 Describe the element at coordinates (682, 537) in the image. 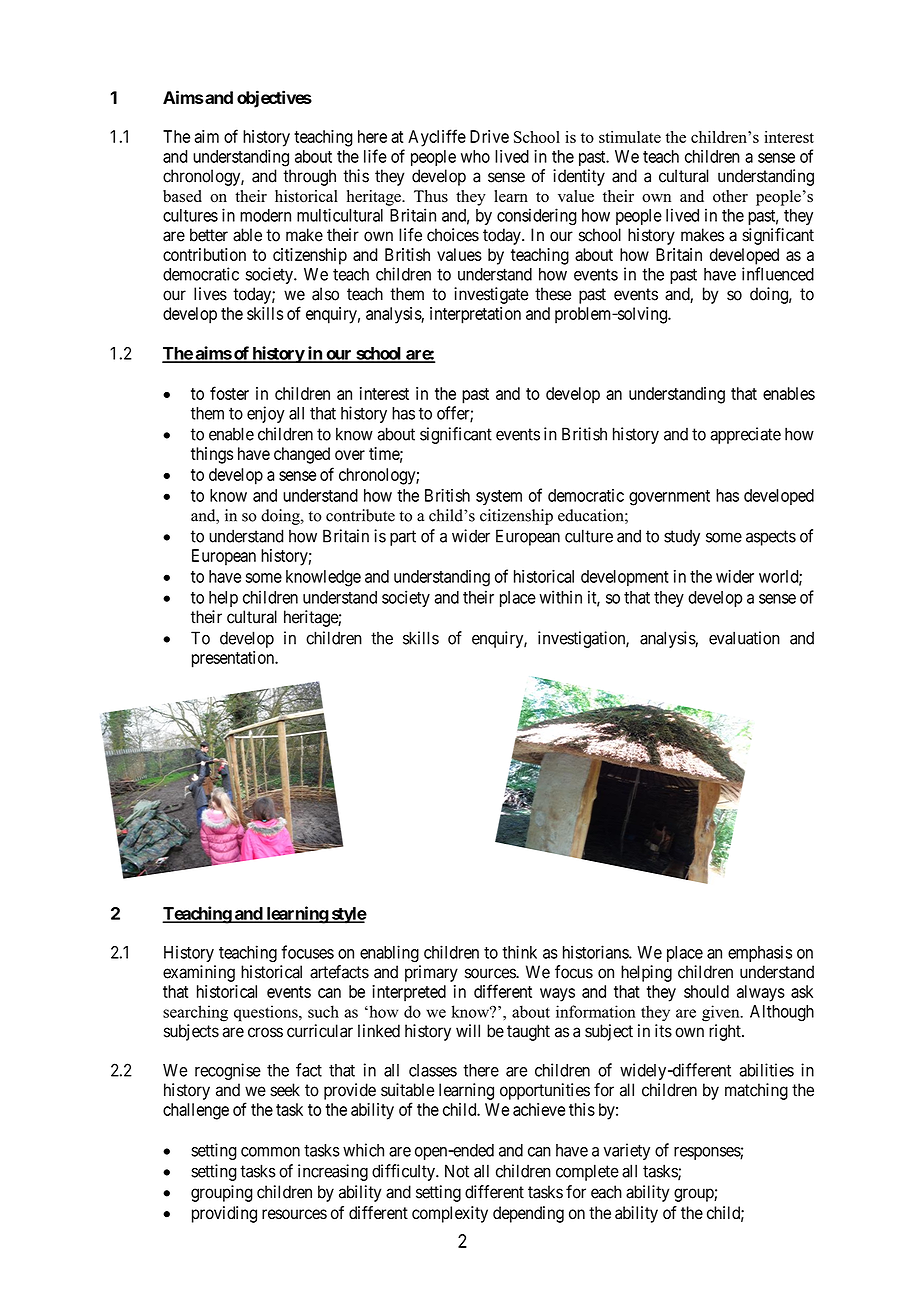

I see `study` at that location.
